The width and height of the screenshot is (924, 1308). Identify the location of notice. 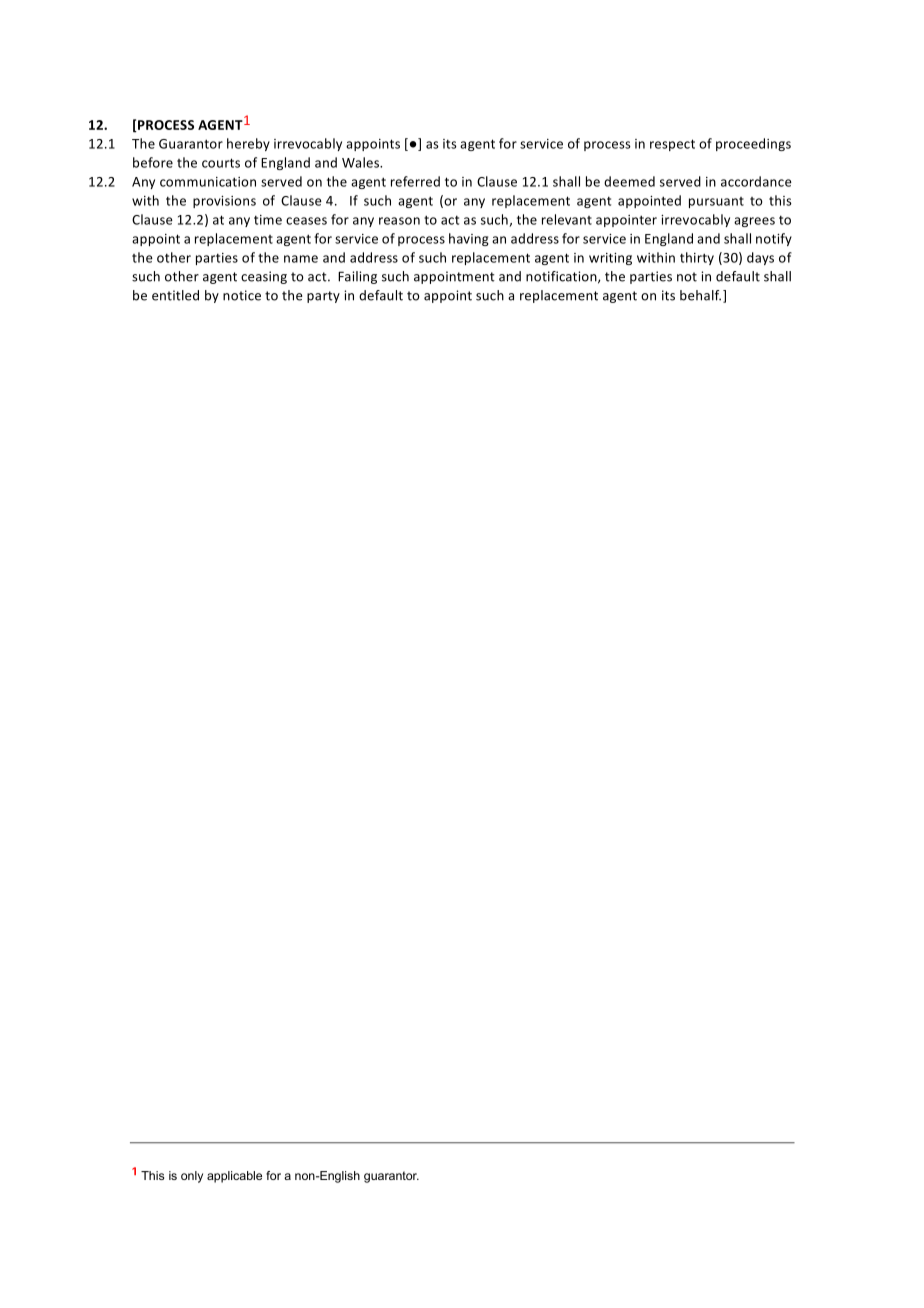
(242, 295).
